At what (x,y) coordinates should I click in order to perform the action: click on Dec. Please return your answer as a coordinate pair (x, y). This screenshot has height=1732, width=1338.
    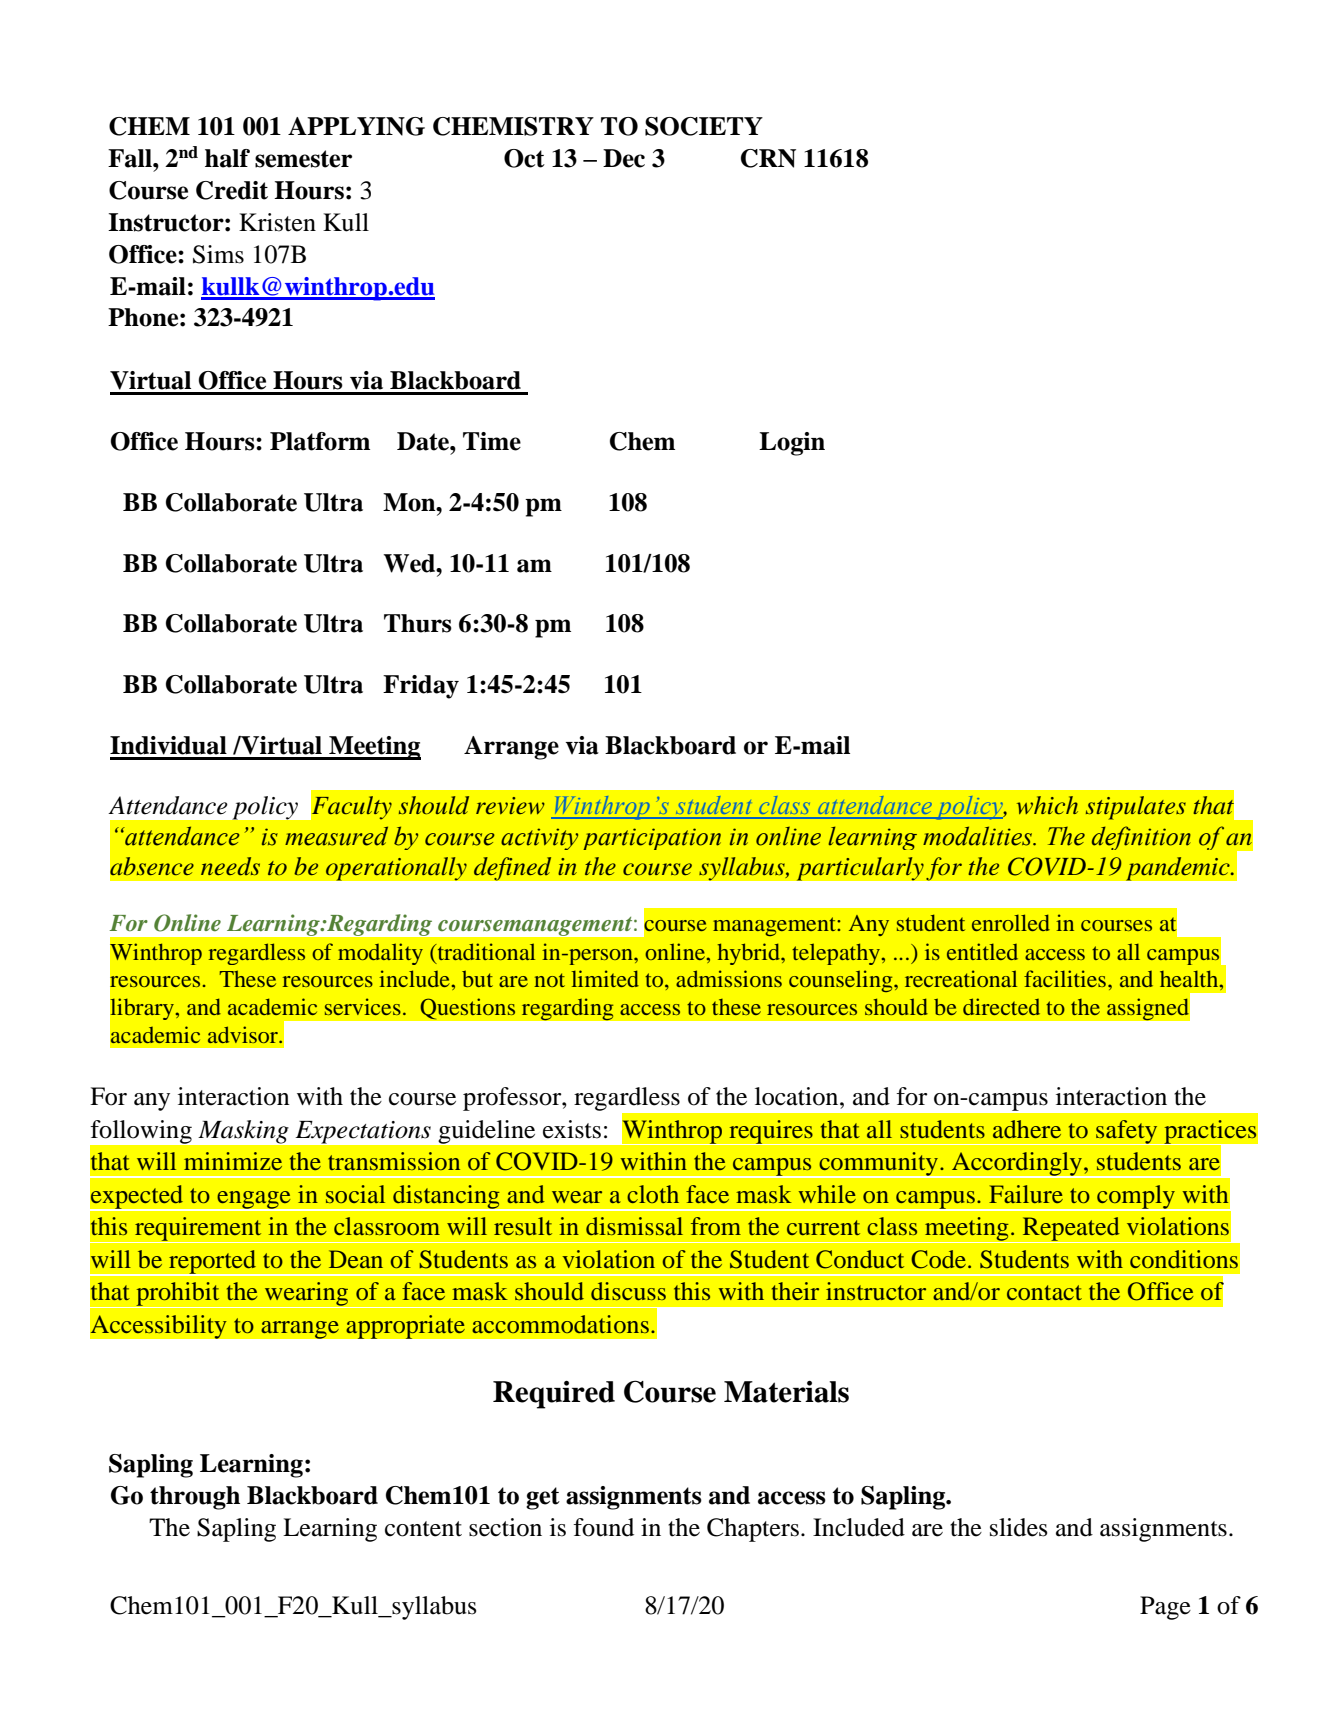
    Looking at the image, I should click on (624, 158).
